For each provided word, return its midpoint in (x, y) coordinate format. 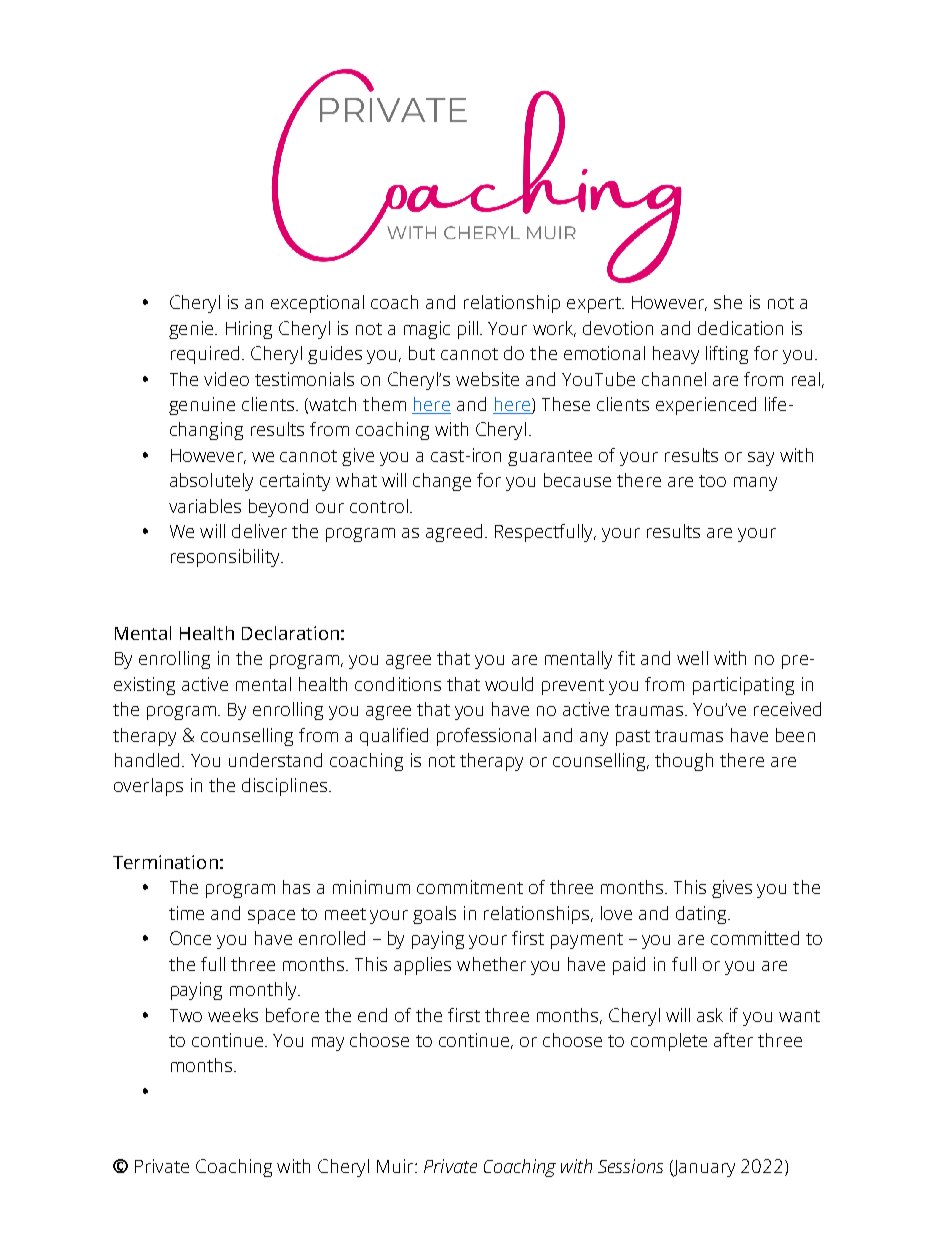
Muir (396, 1166)
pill (468, 330)
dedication (740, 328)
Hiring (249, 330)
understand (275, 760)
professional (486, 737)
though (684, 762)
